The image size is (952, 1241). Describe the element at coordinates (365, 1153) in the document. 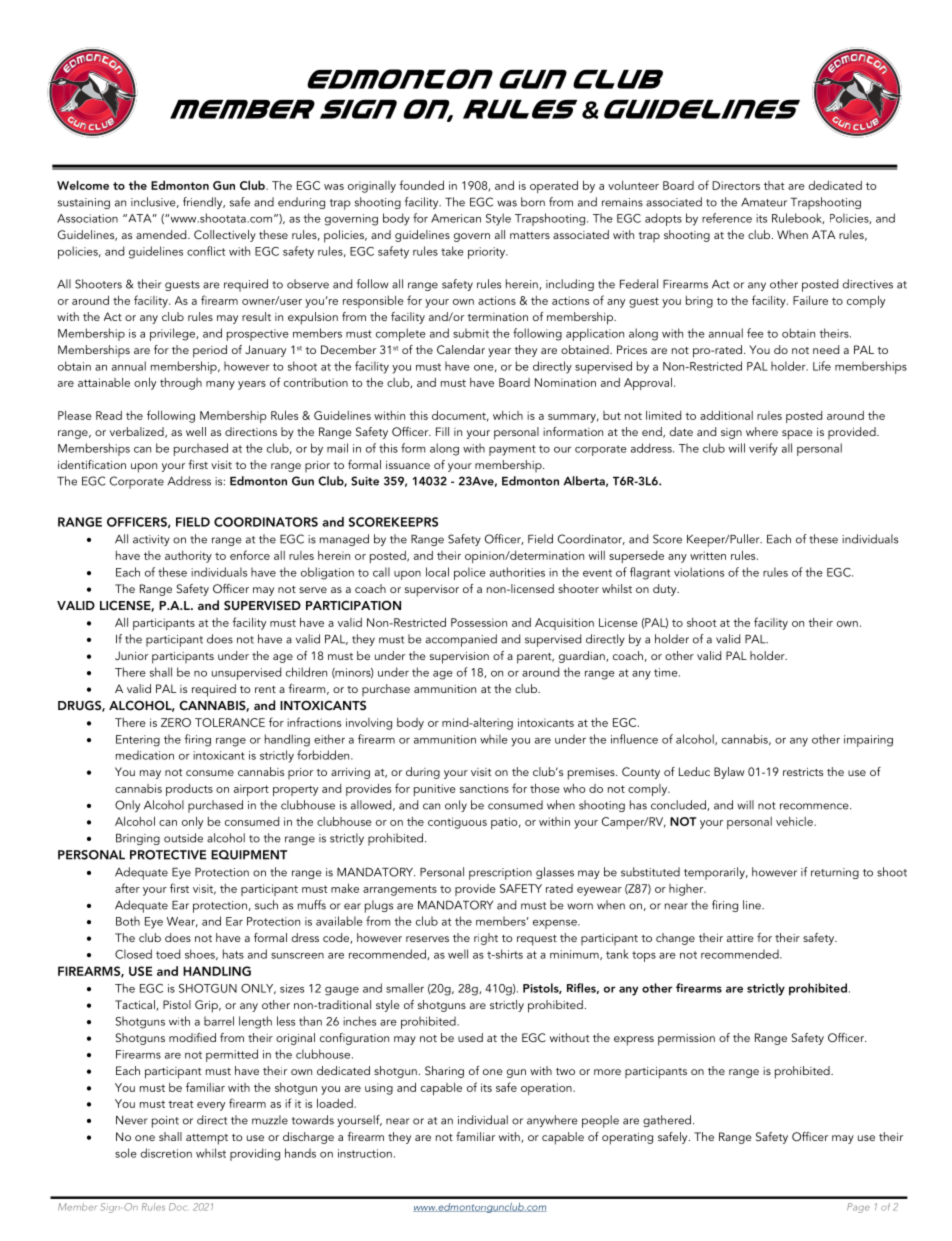

I see `instruction` at that location.
